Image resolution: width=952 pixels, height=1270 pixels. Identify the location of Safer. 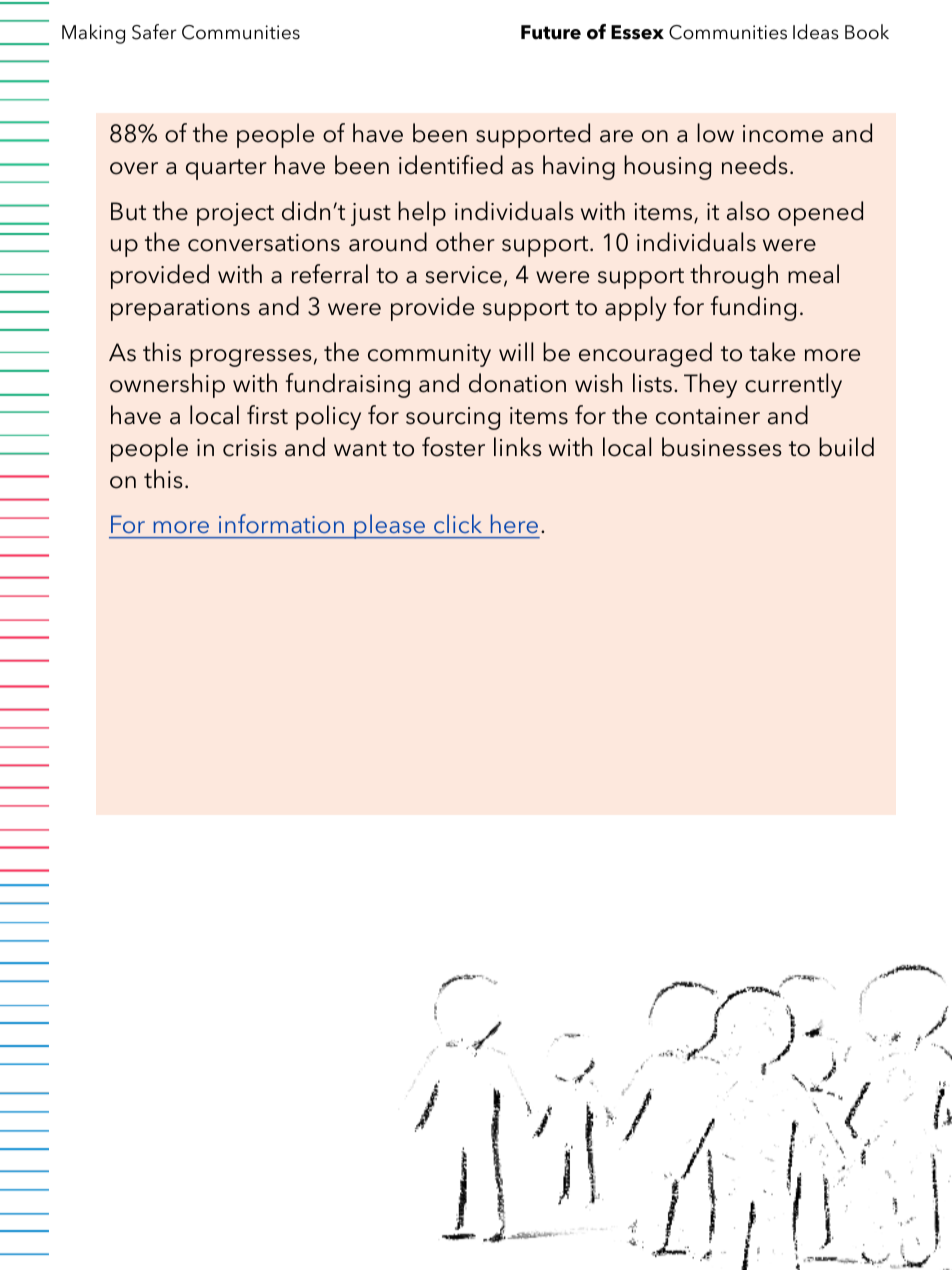
(154, 32).
